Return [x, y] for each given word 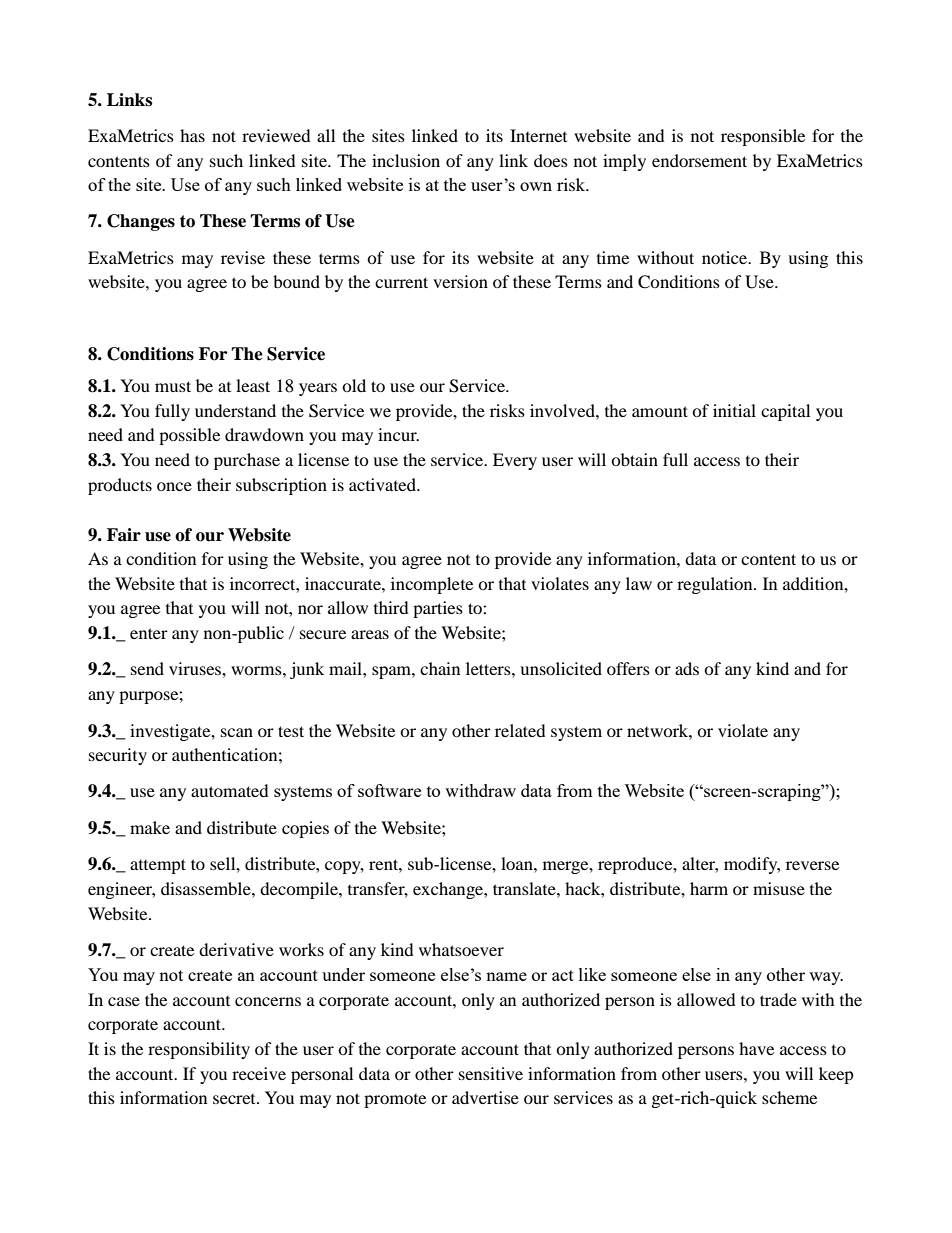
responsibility [199, 1050]
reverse [812, 865]
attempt [158, 866]
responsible [763, 137]
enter [149, 633]
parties [438, 609]
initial [734, 410]
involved [563, 410]
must [173, 386]
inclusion [406, 160]
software [389, 790]
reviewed [276, 135]
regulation [716, 585]
